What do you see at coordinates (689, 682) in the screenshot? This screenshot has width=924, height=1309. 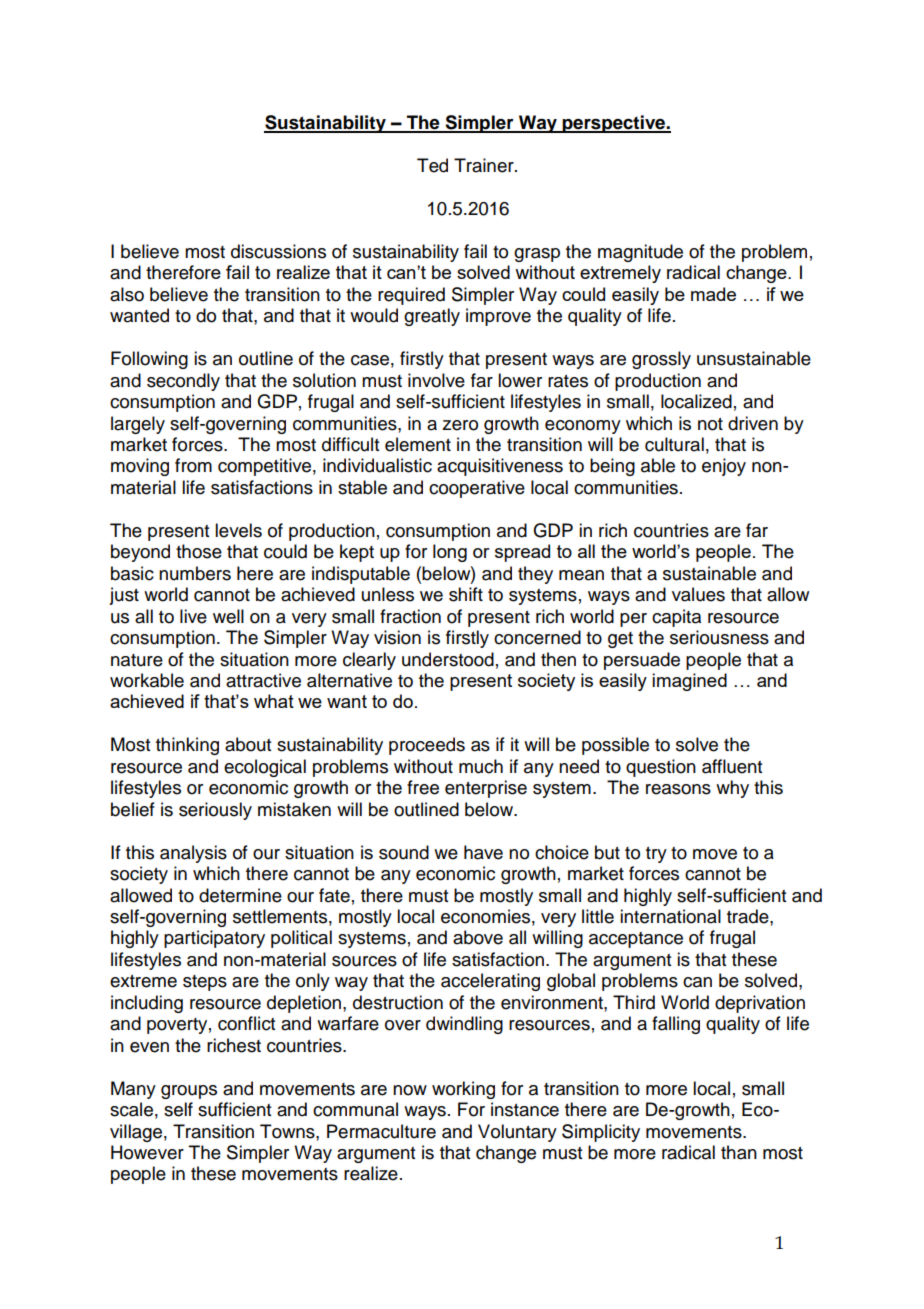 I see `imagined` at bounding box center [689, 682].
